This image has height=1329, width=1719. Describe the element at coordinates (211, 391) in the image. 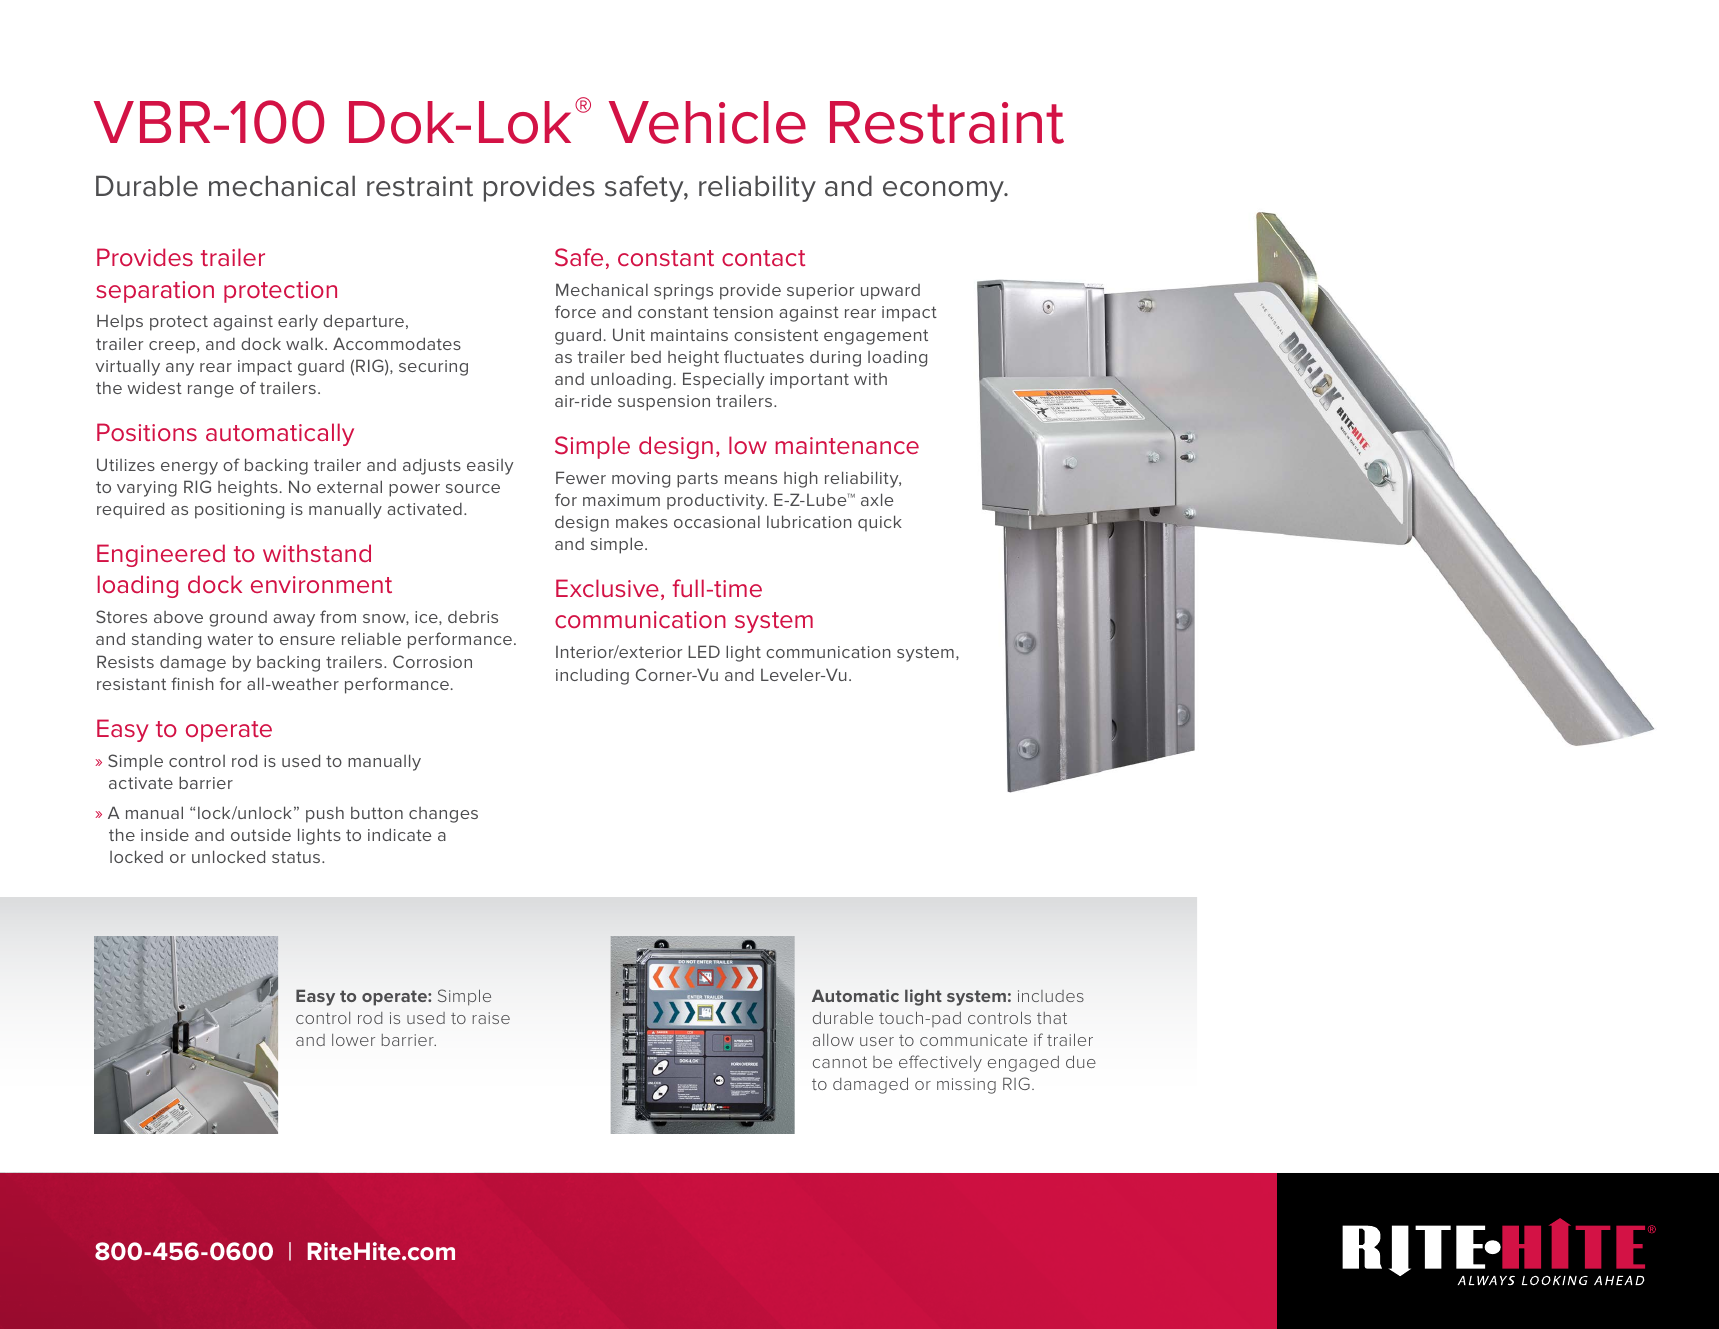

I see `range` at that location.
